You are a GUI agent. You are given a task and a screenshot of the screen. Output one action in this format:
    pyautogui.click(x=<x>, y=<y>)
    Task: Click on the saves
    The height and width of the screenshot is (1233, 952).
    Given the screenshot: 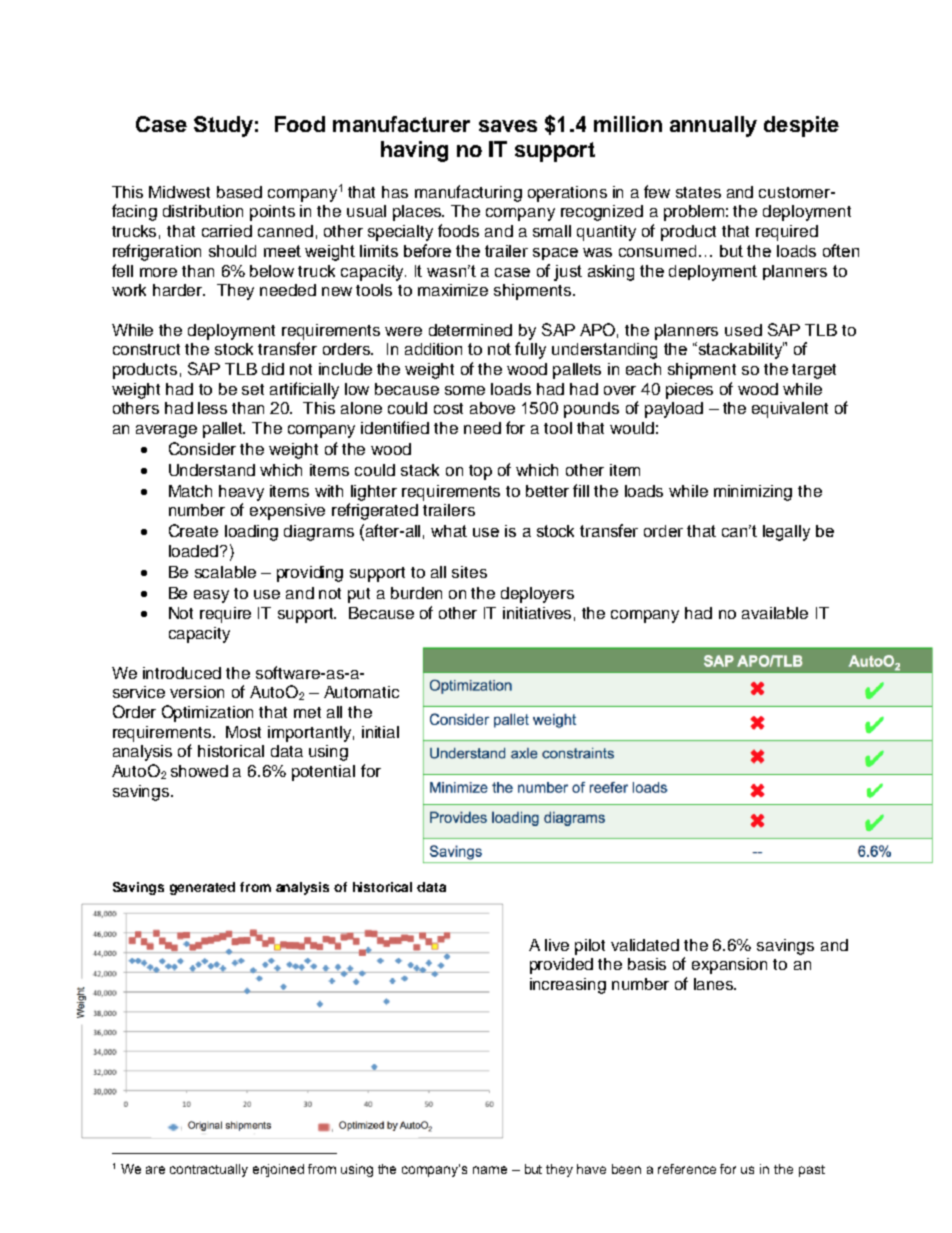 What is the action you would take?
    pyautogui.click(x=508, y=126)
